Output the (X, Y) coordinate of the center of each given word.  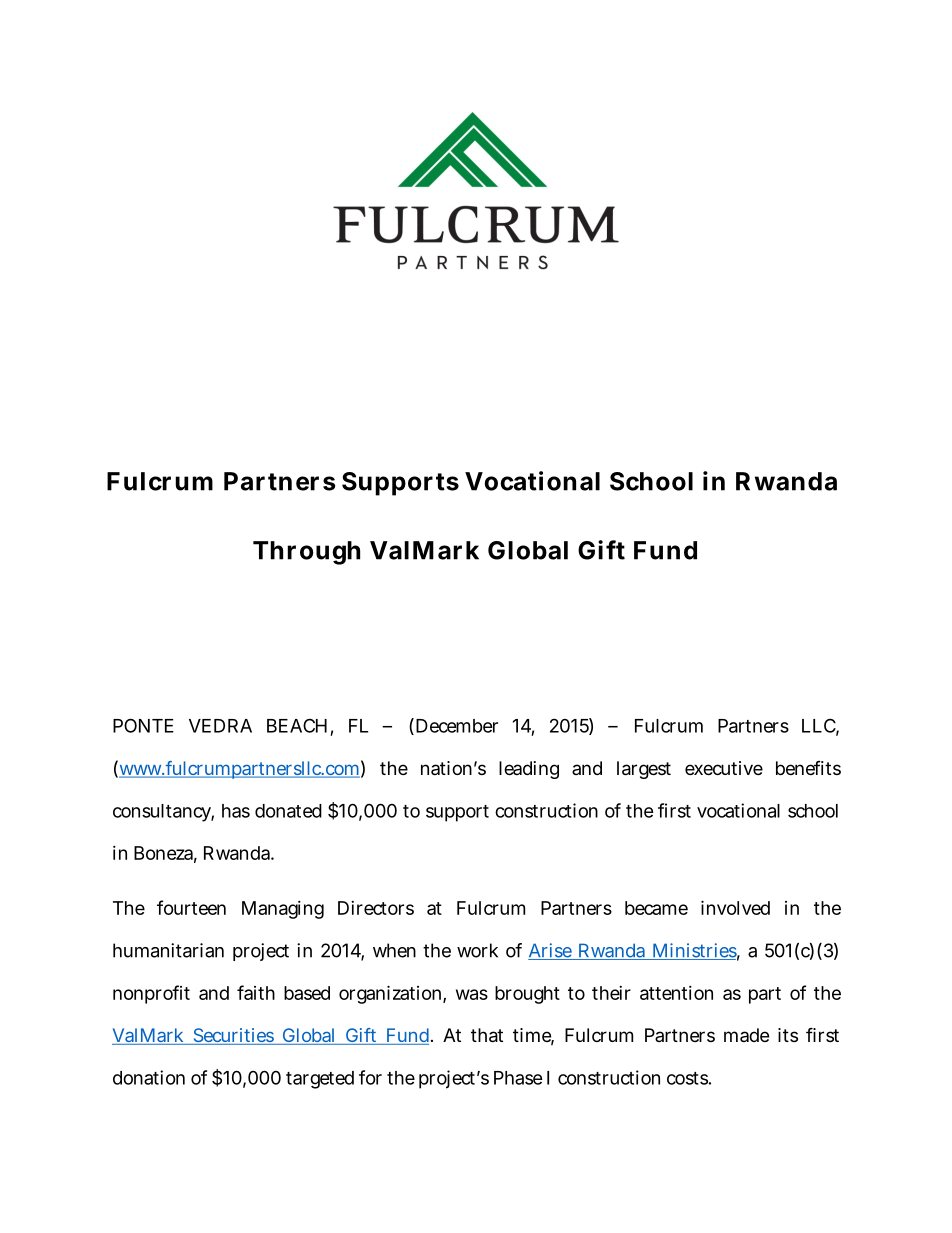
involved (735, 907)
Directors (376, 908)
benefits (808, 768)
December (455, 726)
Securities (233, 1036)
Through (306, 553)
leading (529, 770)
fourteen (191, 907)
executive (724, 768)
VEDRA (220, 726)
